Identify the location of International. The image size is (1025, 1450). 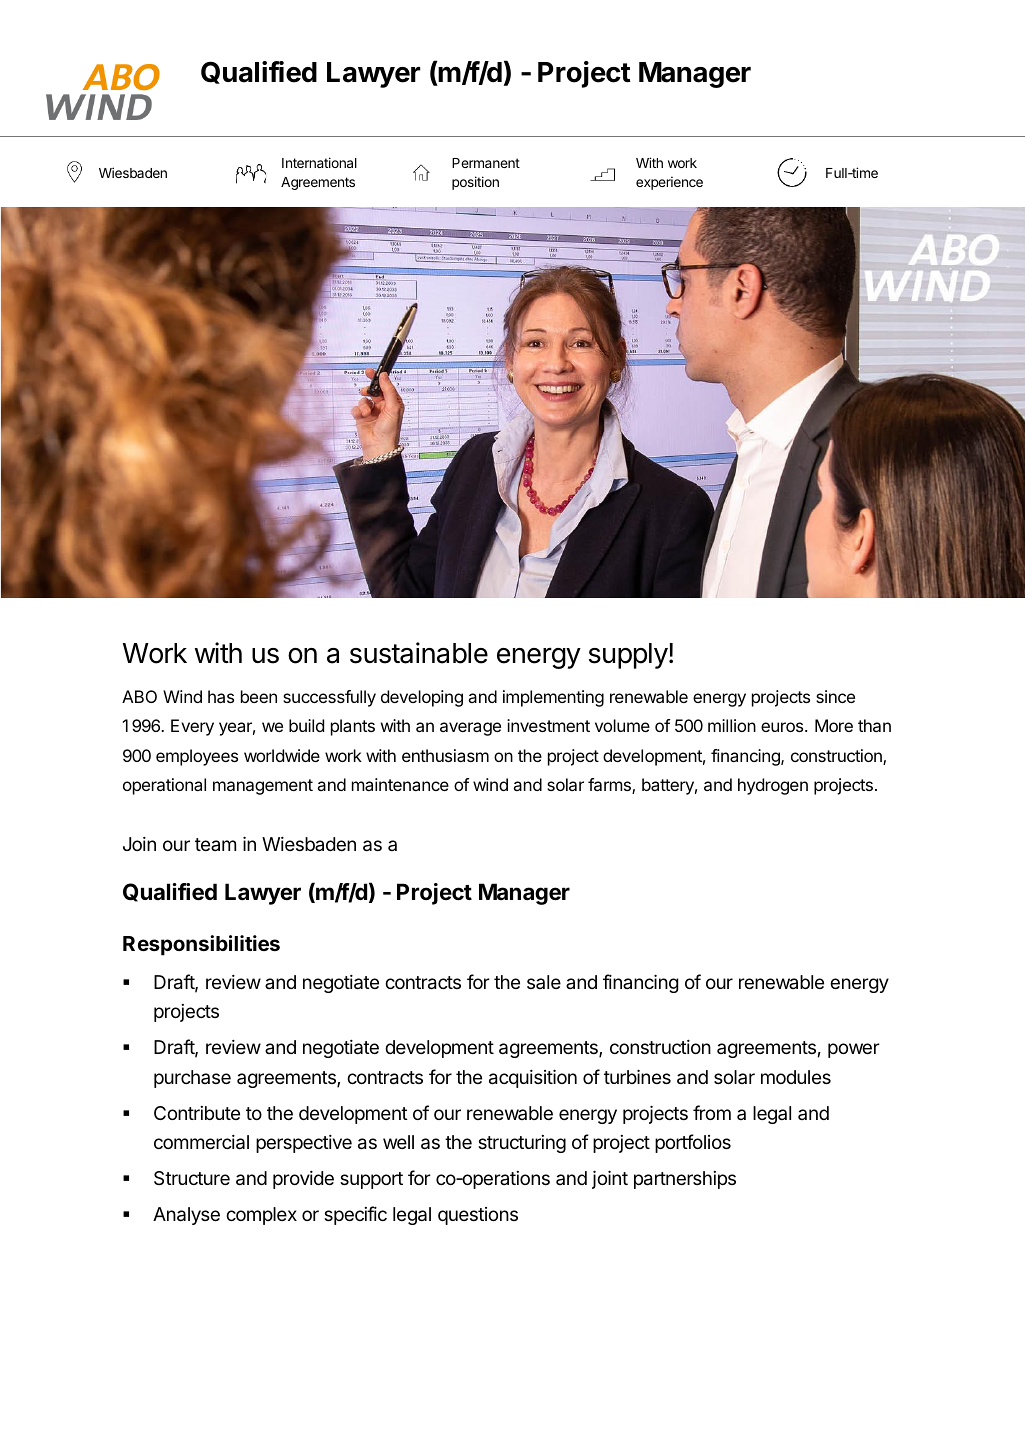
(319, 162).
